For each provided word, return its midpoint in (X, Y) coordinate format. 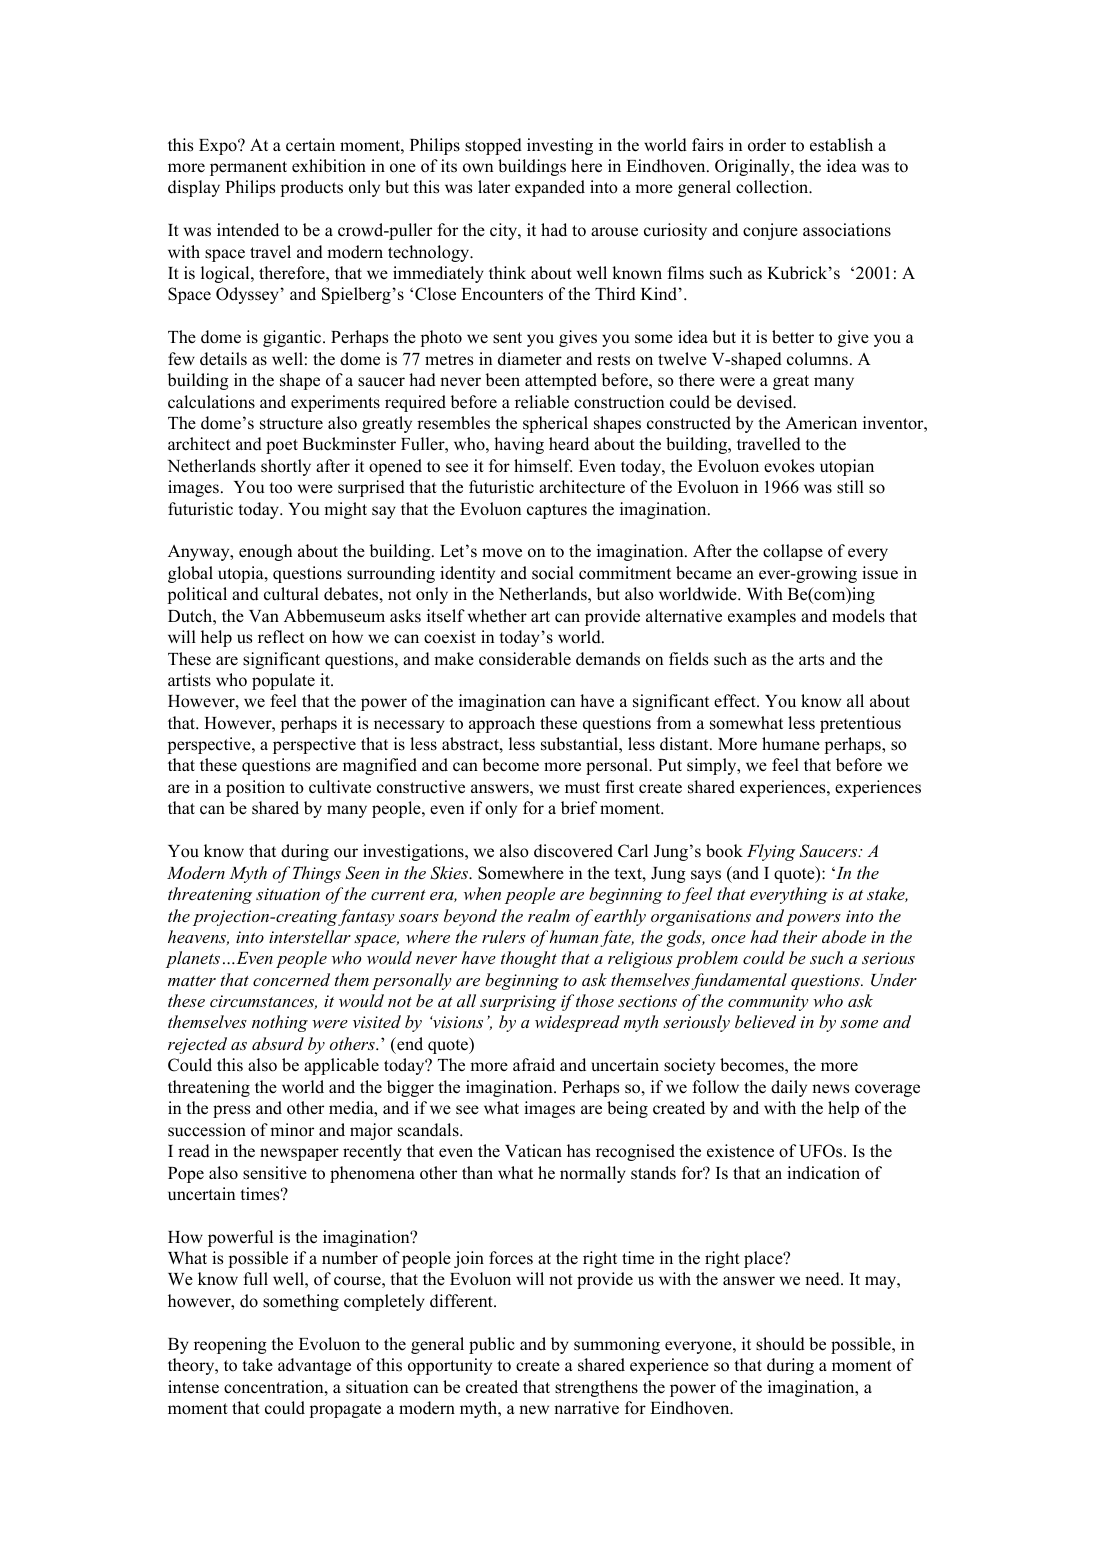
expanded (550, 188)
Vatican (533, 1151)
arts (811, 660)
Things (317, 874)
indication (823, 1173)
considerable (525, 659)
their (800, 936)
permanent (248, 168)
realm (549, 915)
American (821, 422)
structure (291, 424)
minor (292, 1130)
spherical (555, 424)
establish (841, 145)
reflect (281, 637)
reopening (230, 1345)
